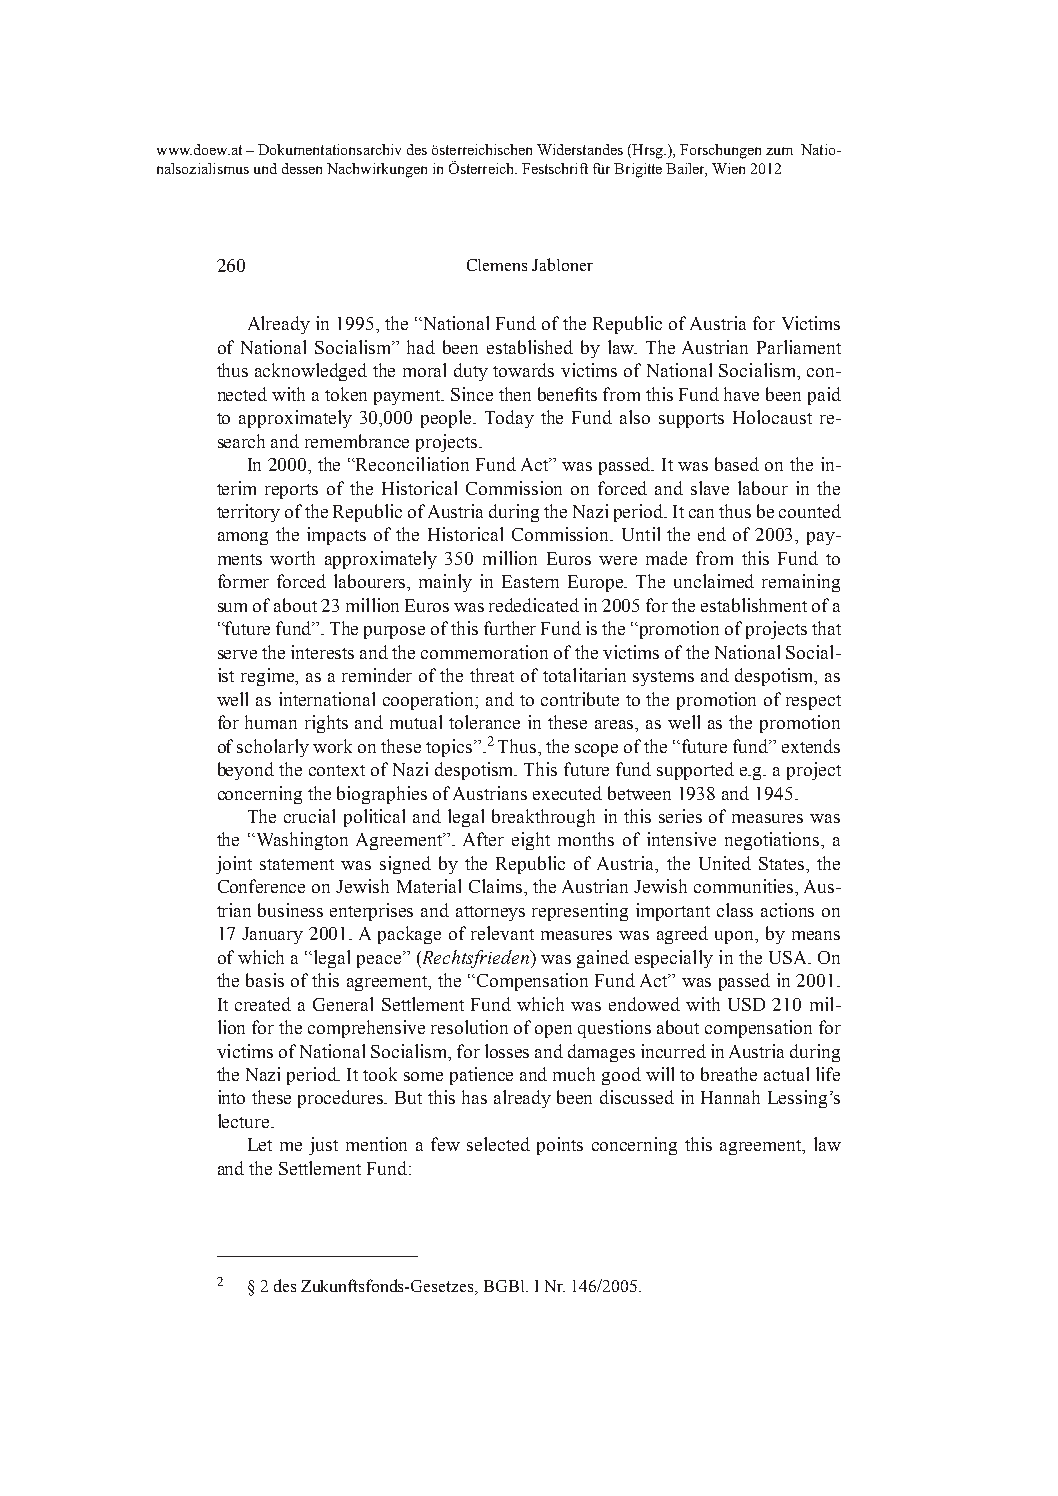 The height and width of the image is (1496, 1058). I want to click on tolerance, so click(484, 722).
